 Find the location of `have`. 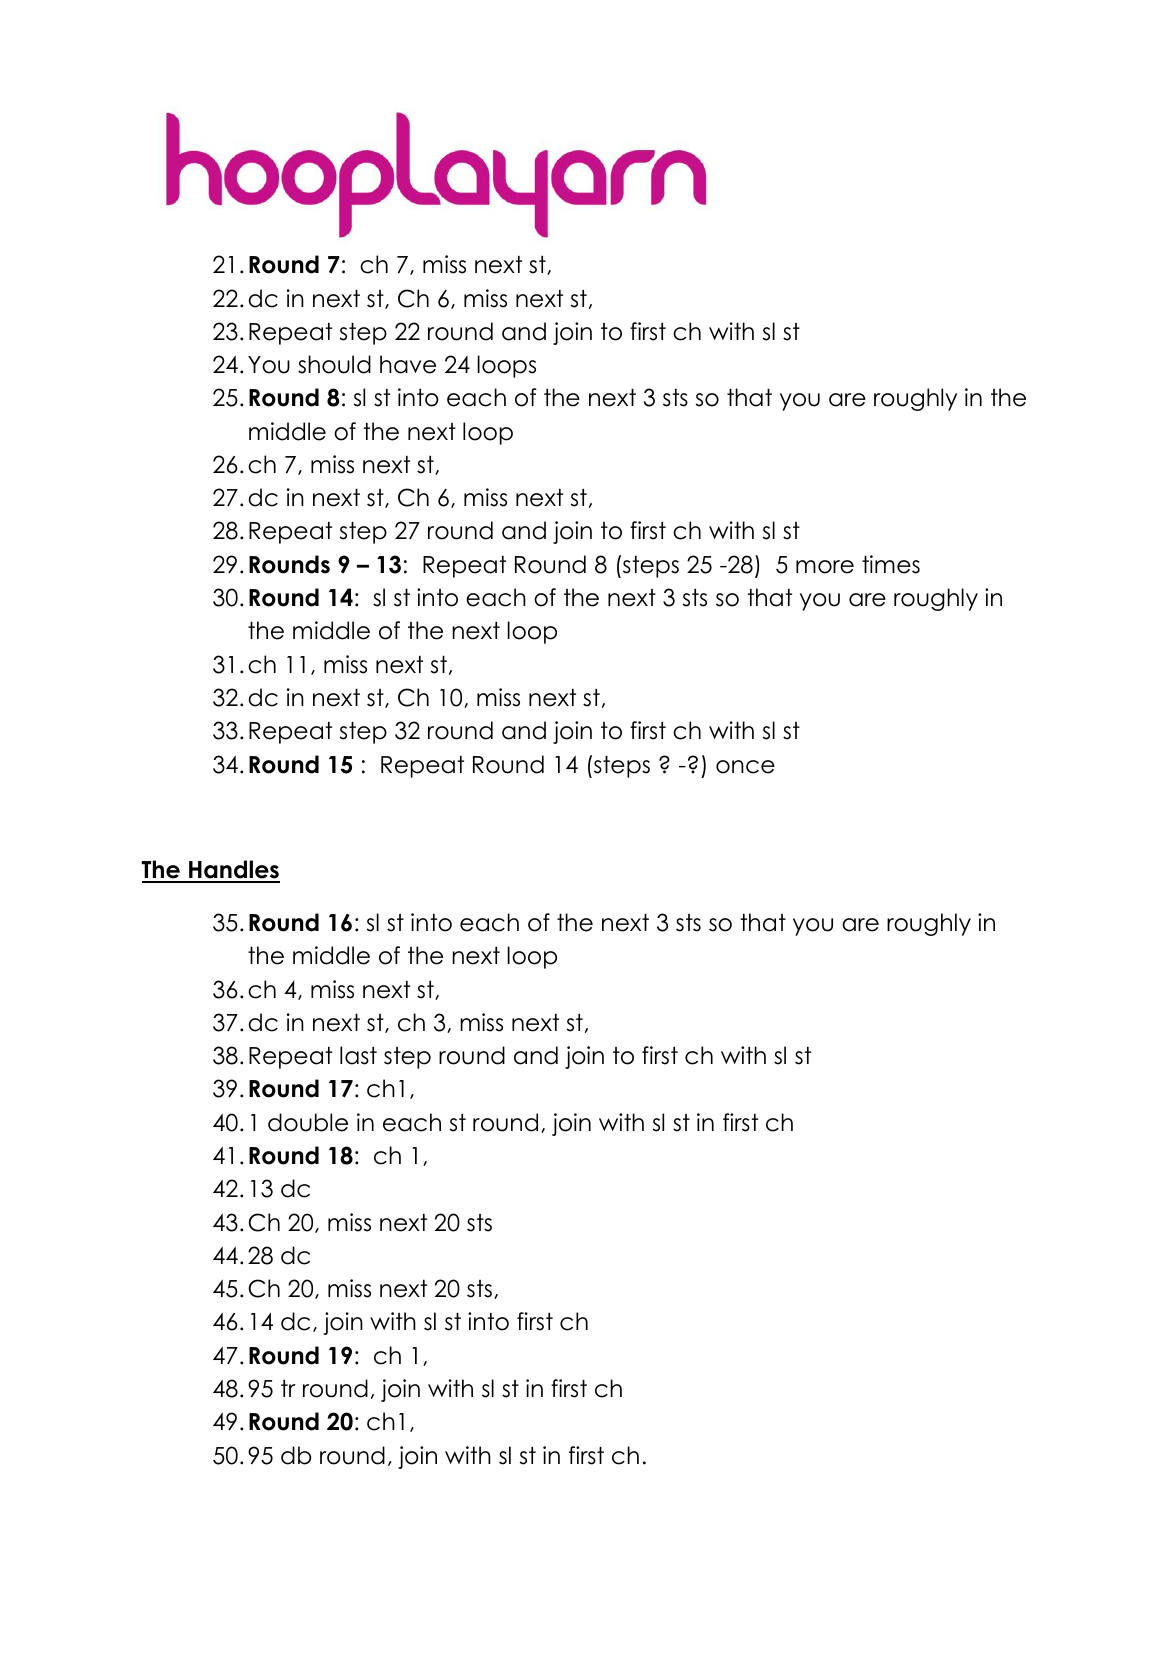

have is located at coordinates (408, 364).
